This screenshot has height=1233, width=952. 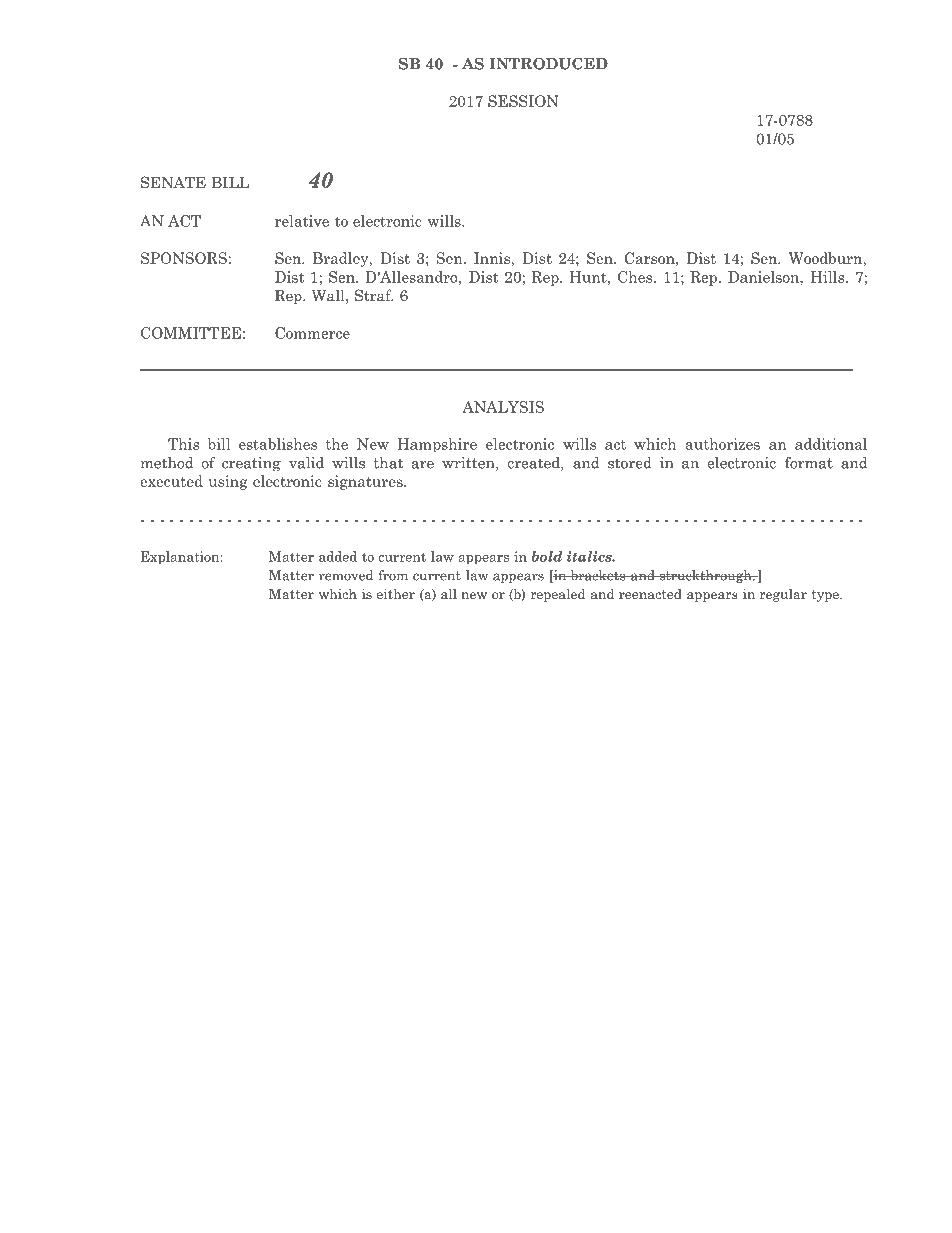 What do you see at coordinates (173, 182) in the screenshot?
I see `SENATE` at bounding box center [173, 182].
